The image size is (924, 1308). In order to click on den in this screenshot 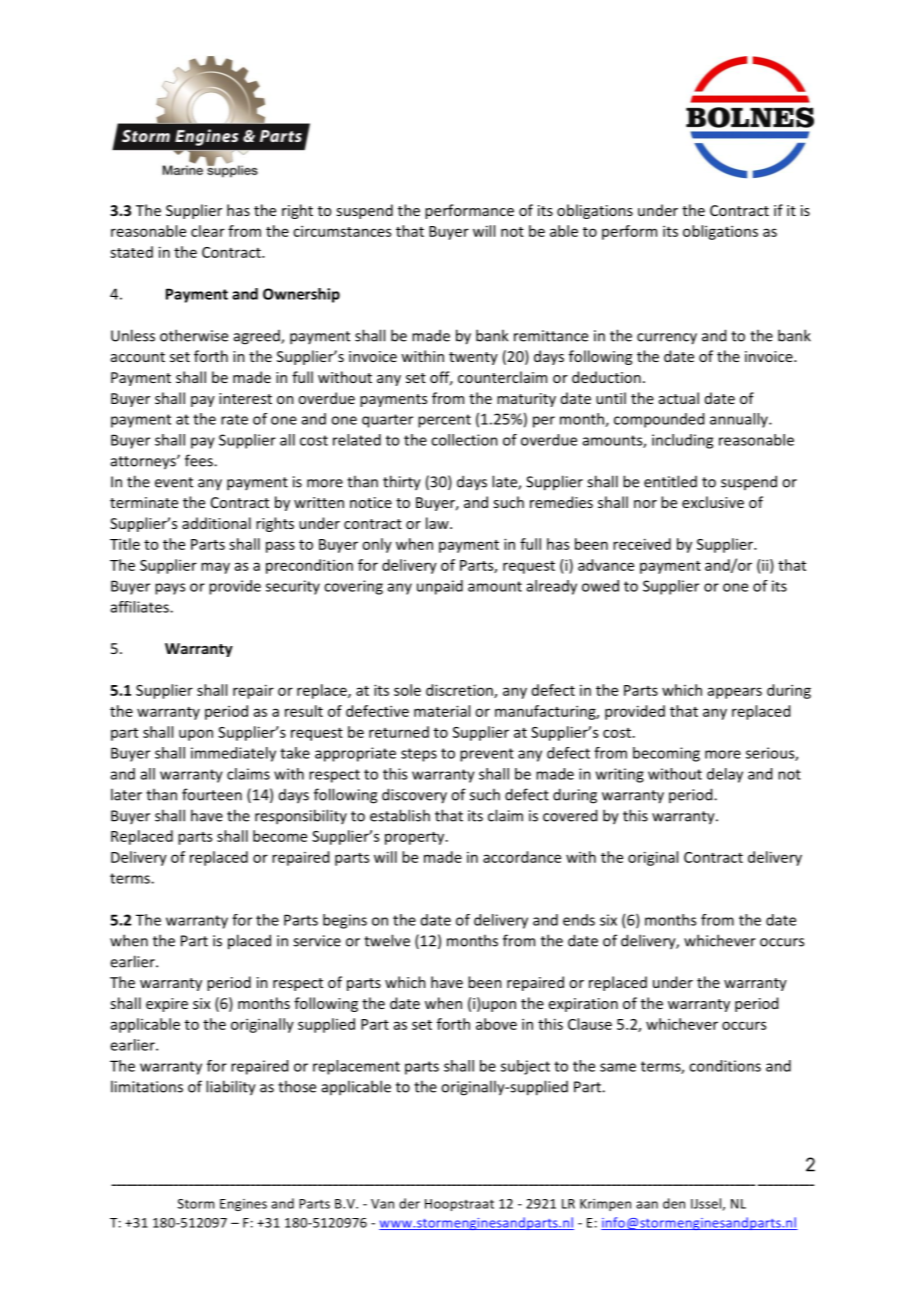, I will do `click(674, 1203)`.
